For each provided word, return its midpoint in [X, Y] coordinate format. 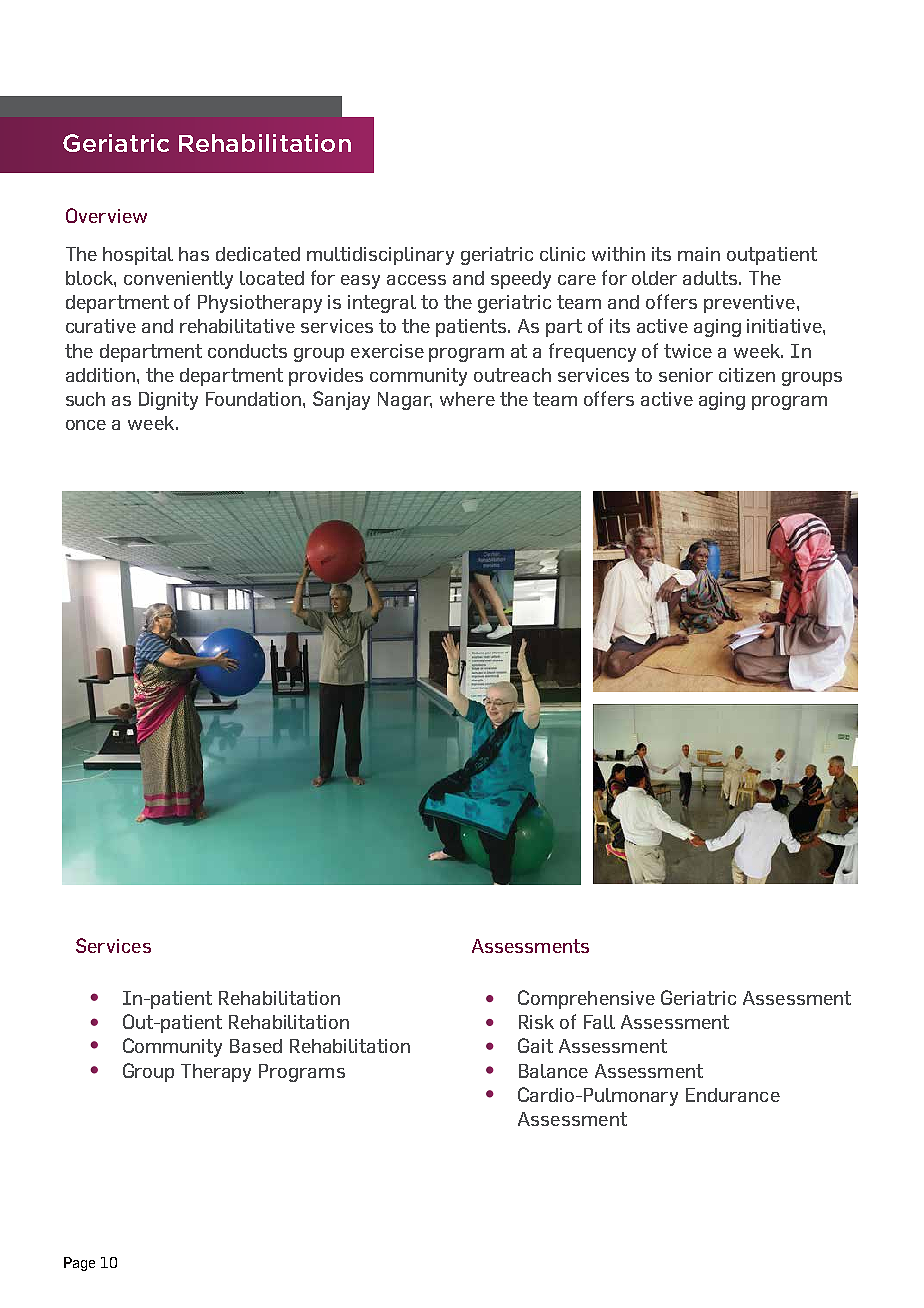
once [86, 425]
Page [79, 1264]
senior [686, 375]
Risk [536, 1022]
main [699, 254]
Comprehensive [586, 999]
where [467, 399]
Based [256, 1046]
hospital [138, 256]
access [416, 280]
